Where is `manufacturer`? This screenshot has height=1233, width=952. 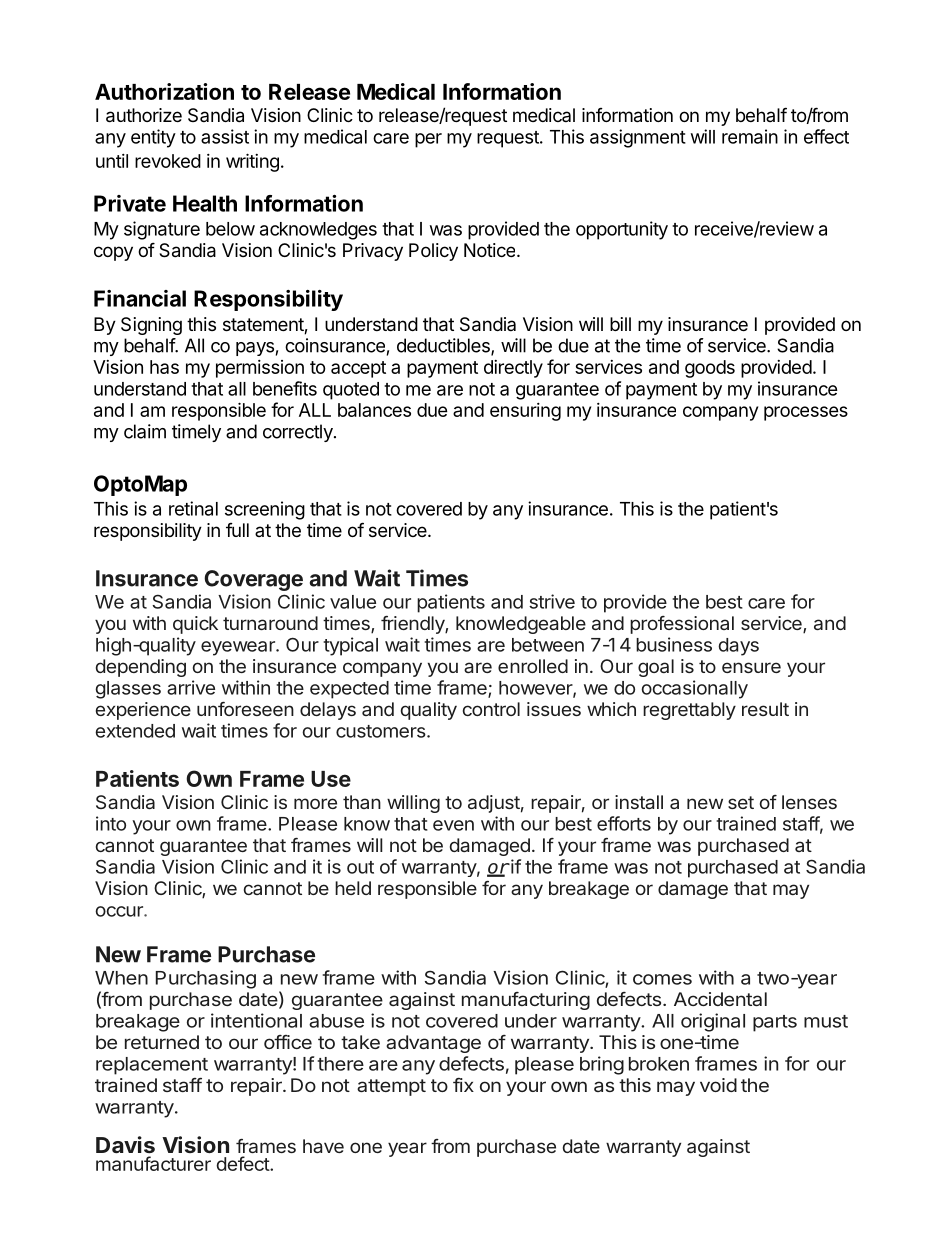
manufacturer is located at coordinates (153, 1163).
